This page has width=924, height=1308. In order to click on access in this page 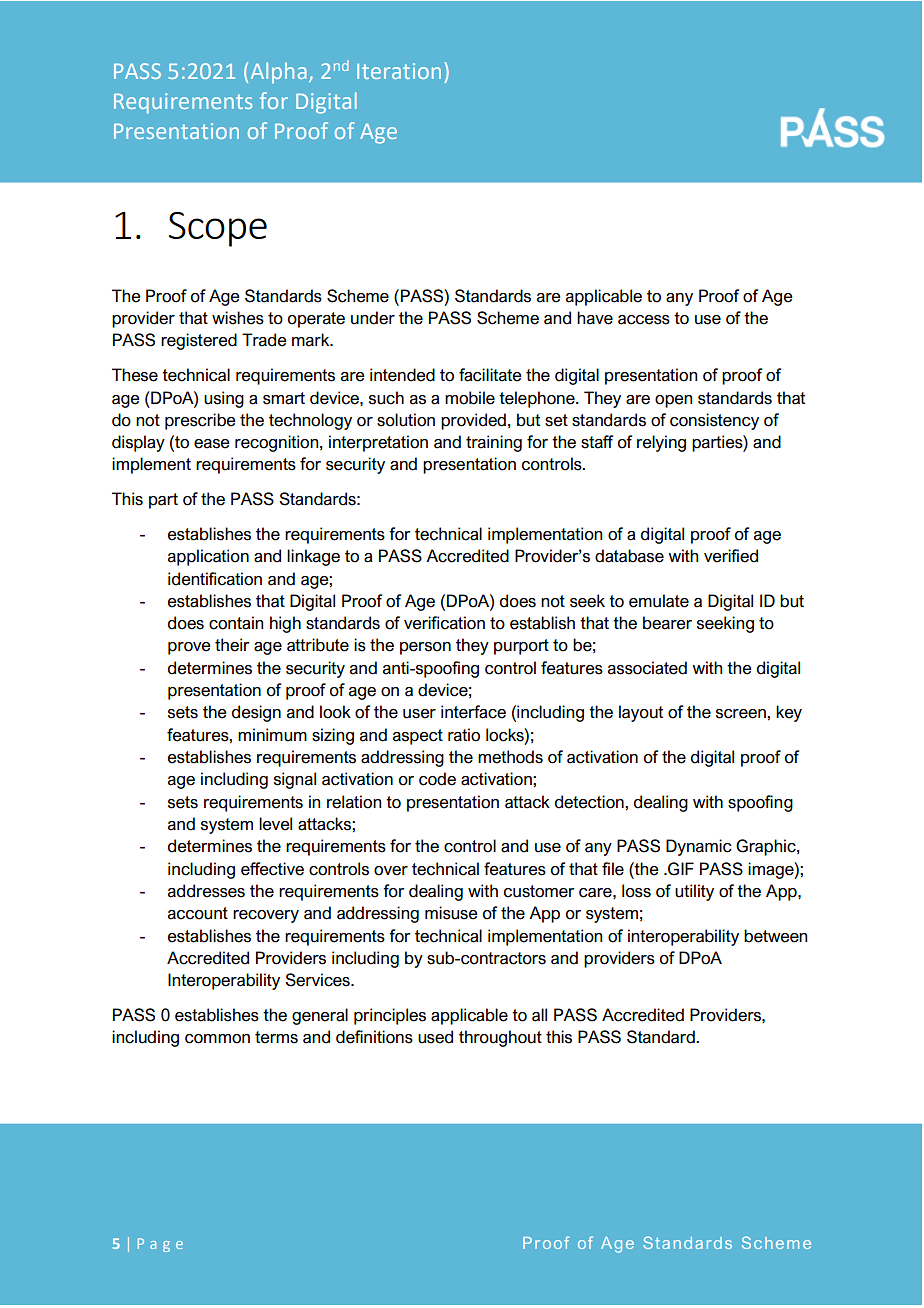, I will do `click(644, 320)`.
